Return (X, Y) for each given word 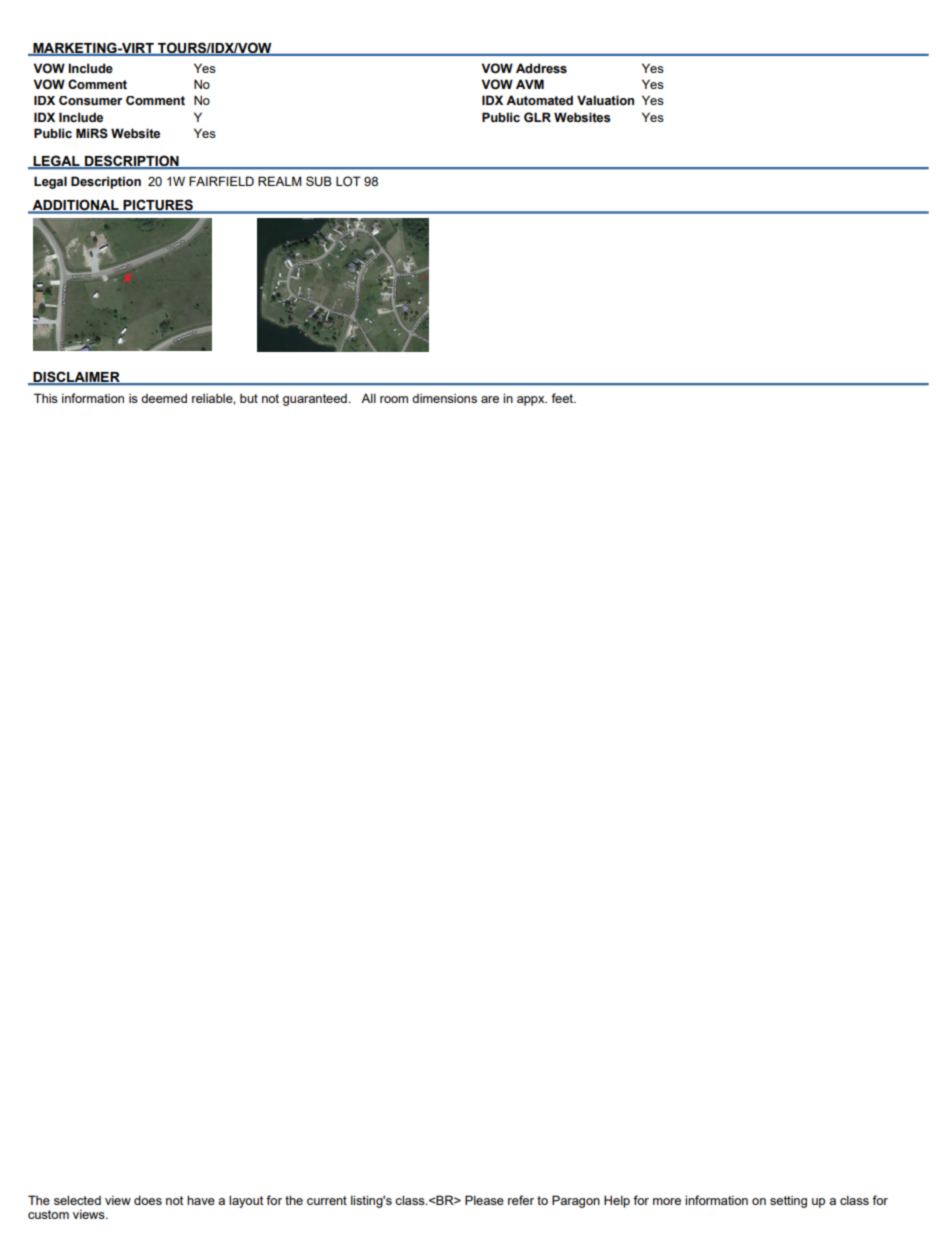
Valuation (605, 100)
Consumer (90, 101)
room (394, 399)
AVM (530, 84)
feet (563, 398)
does (148, 1200)
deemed (164, 398)
